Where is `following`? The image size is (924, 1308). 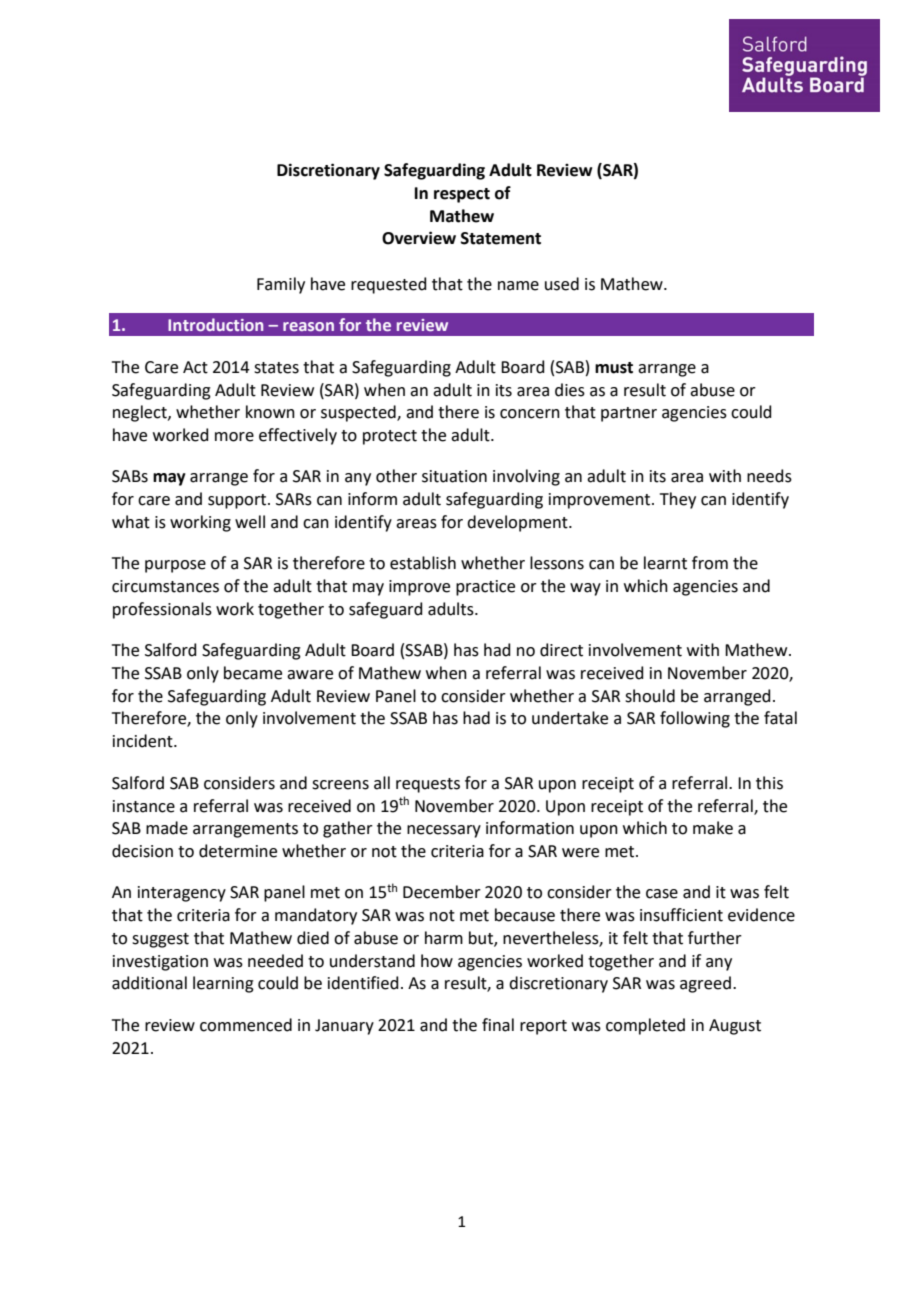
following is located at coordinates (695, 719).
